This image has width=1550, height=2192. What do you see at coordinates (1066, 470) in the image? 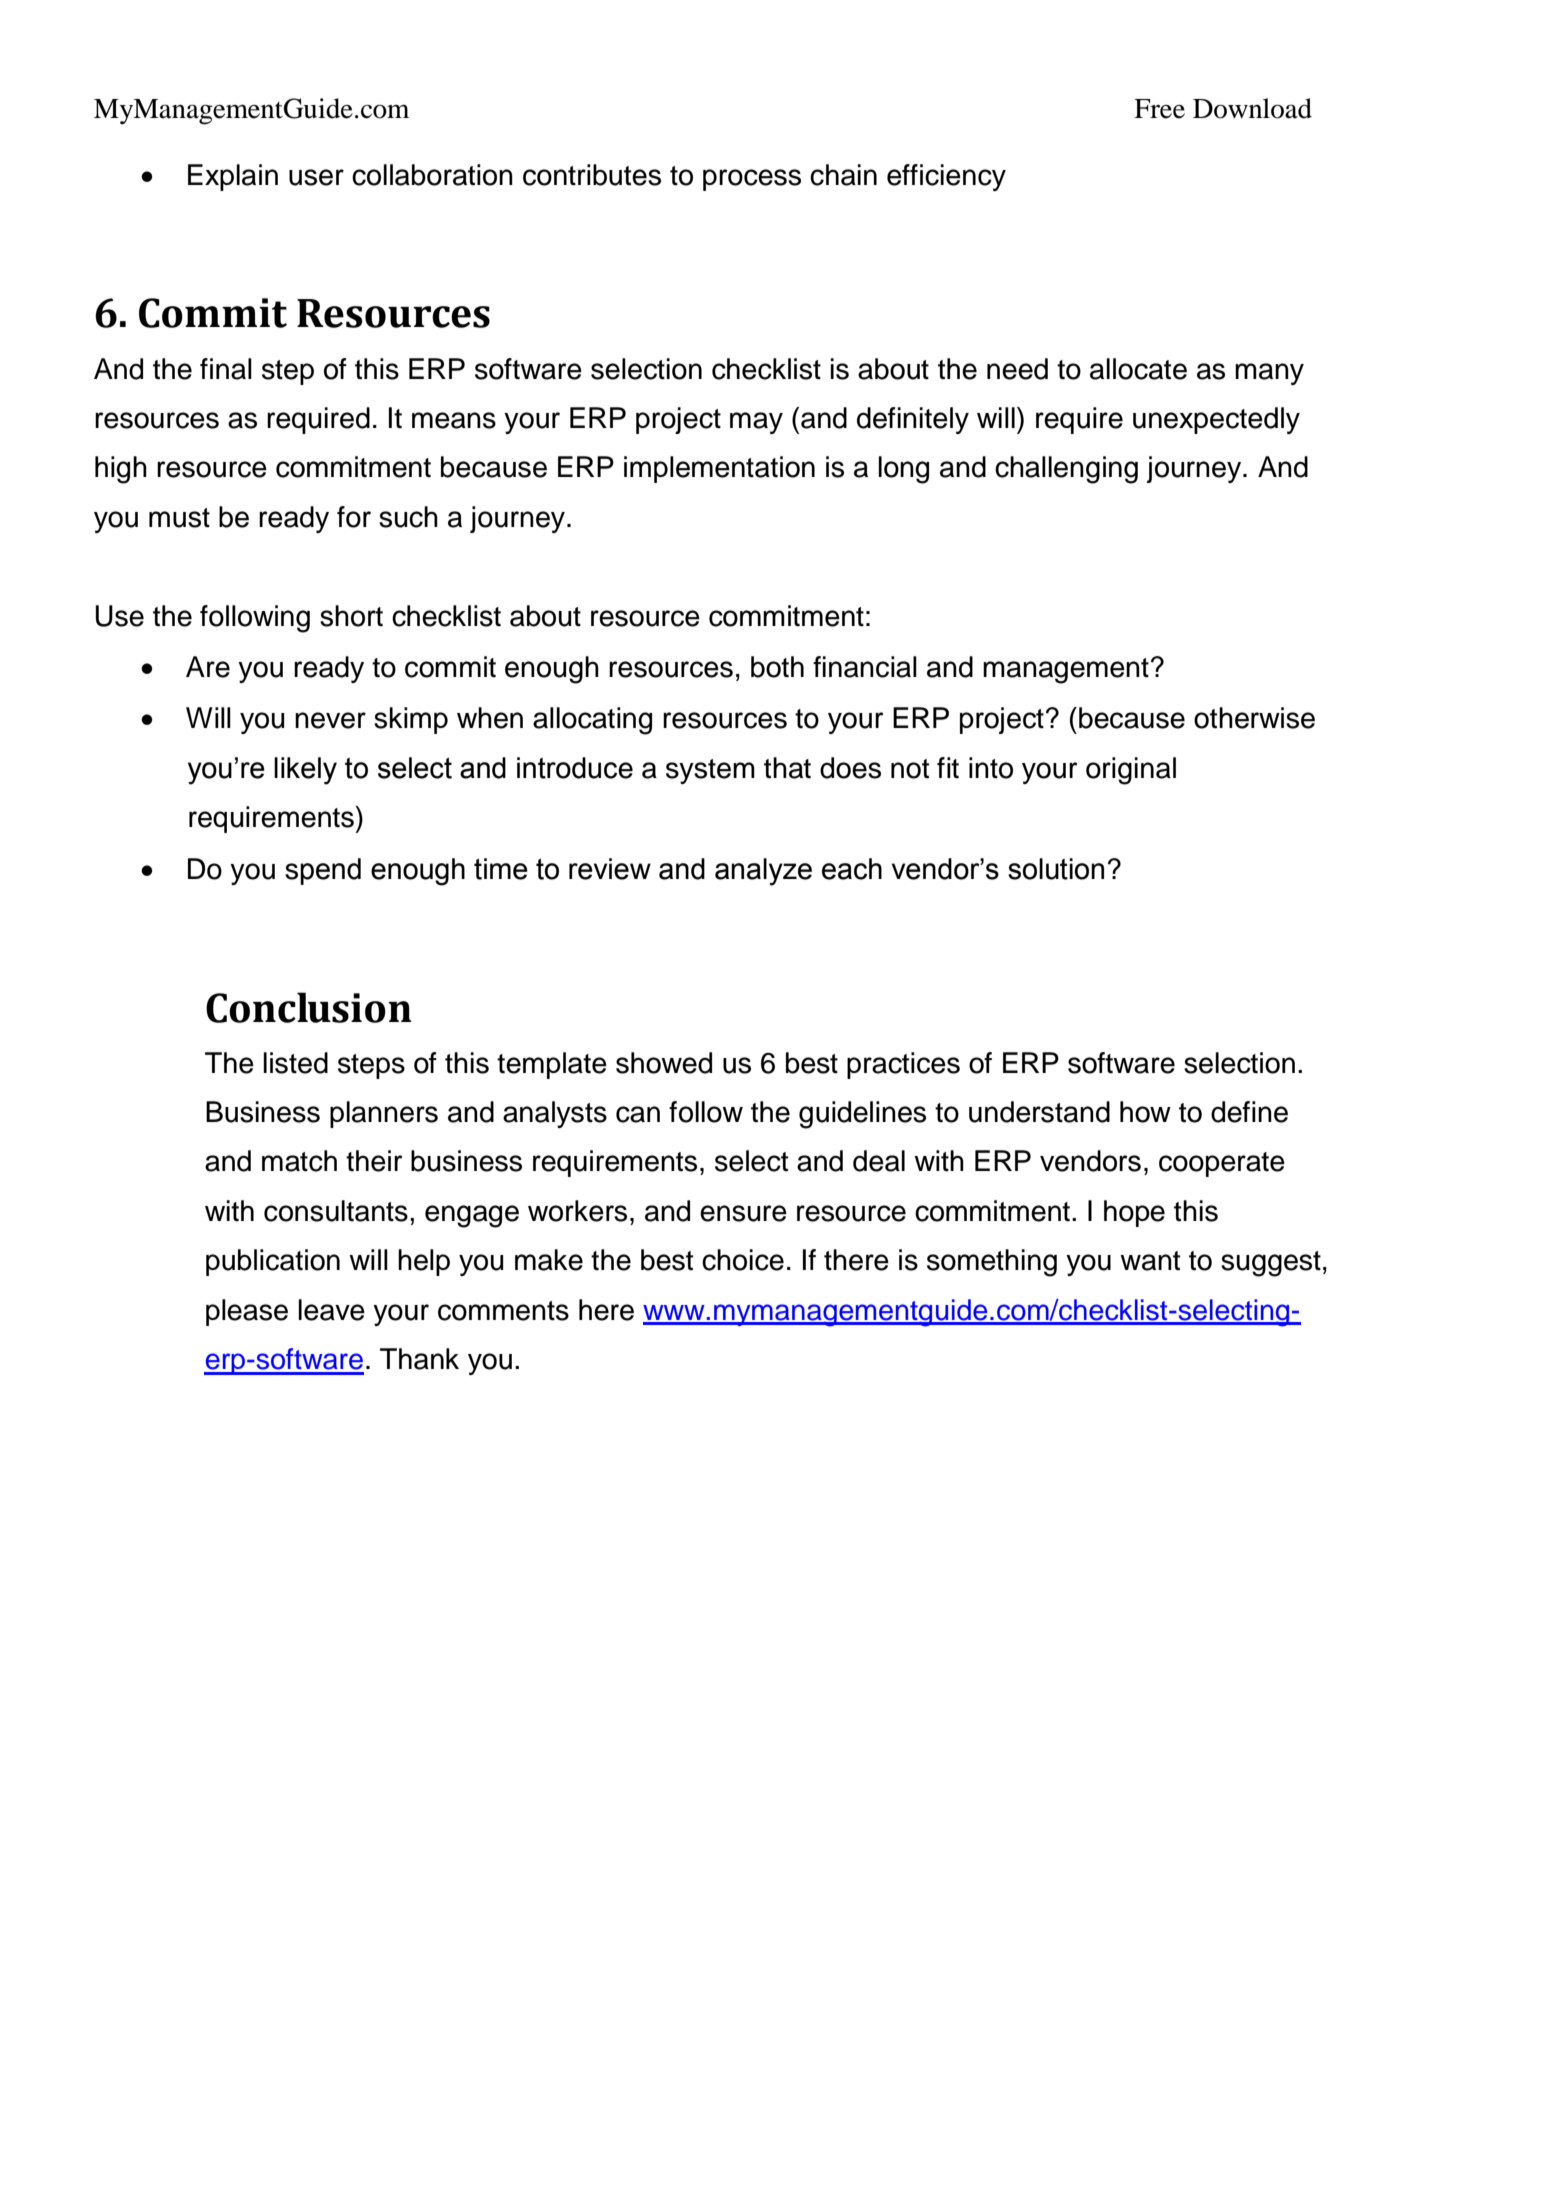
I see `challenging` at bounding box center [1066, 470].
